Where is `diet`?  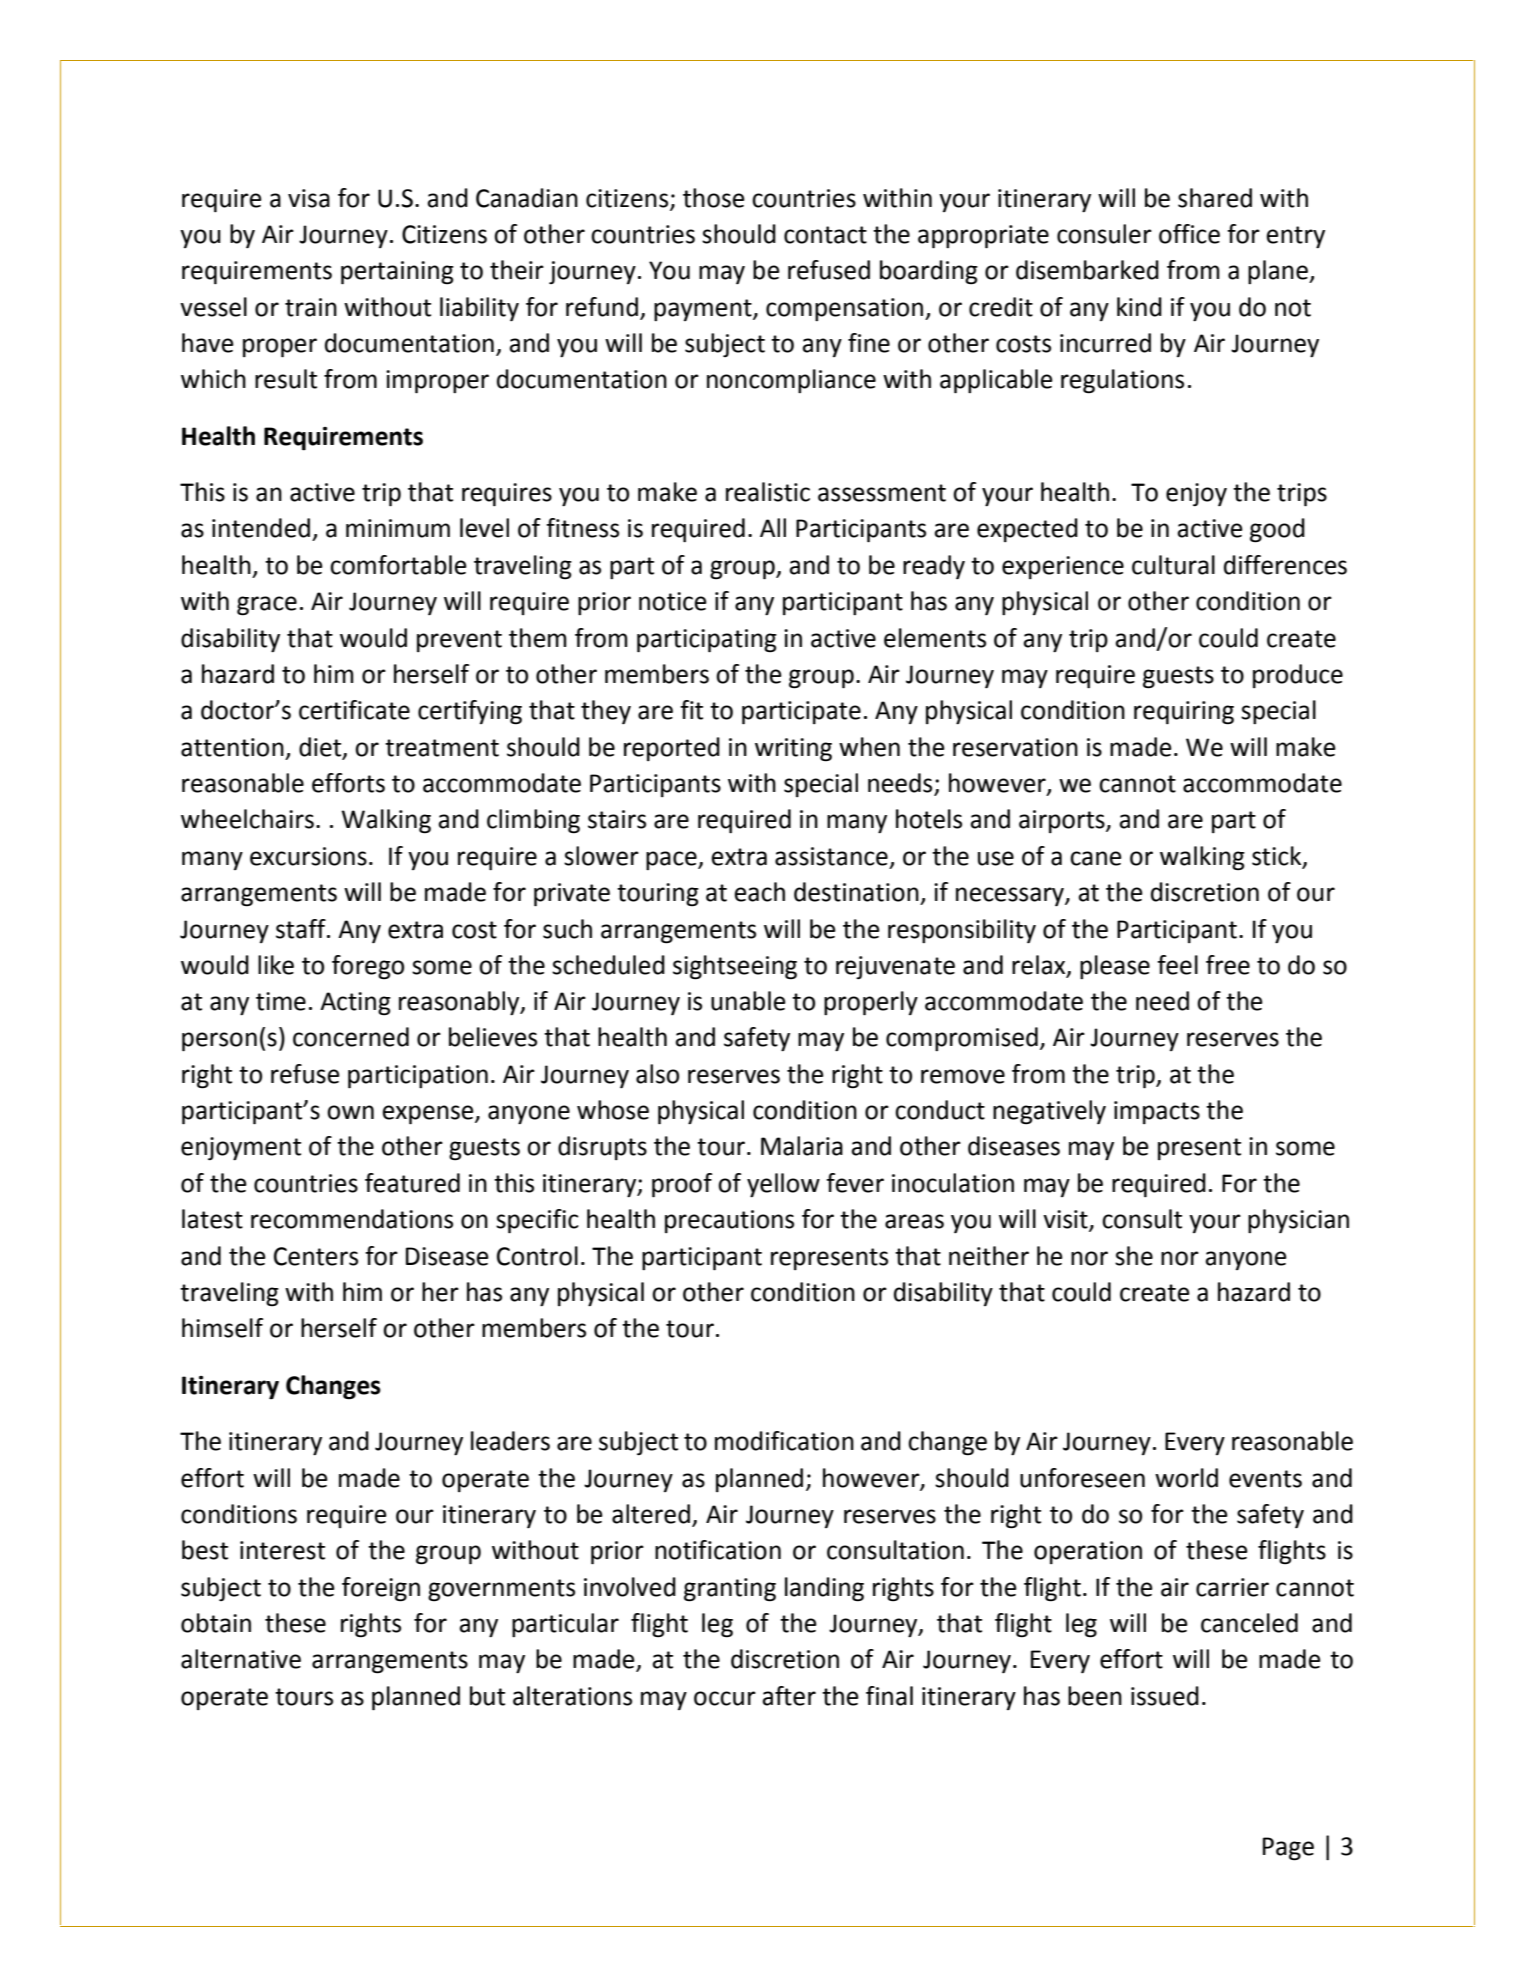 diet is located at coordinates (321, 747).
